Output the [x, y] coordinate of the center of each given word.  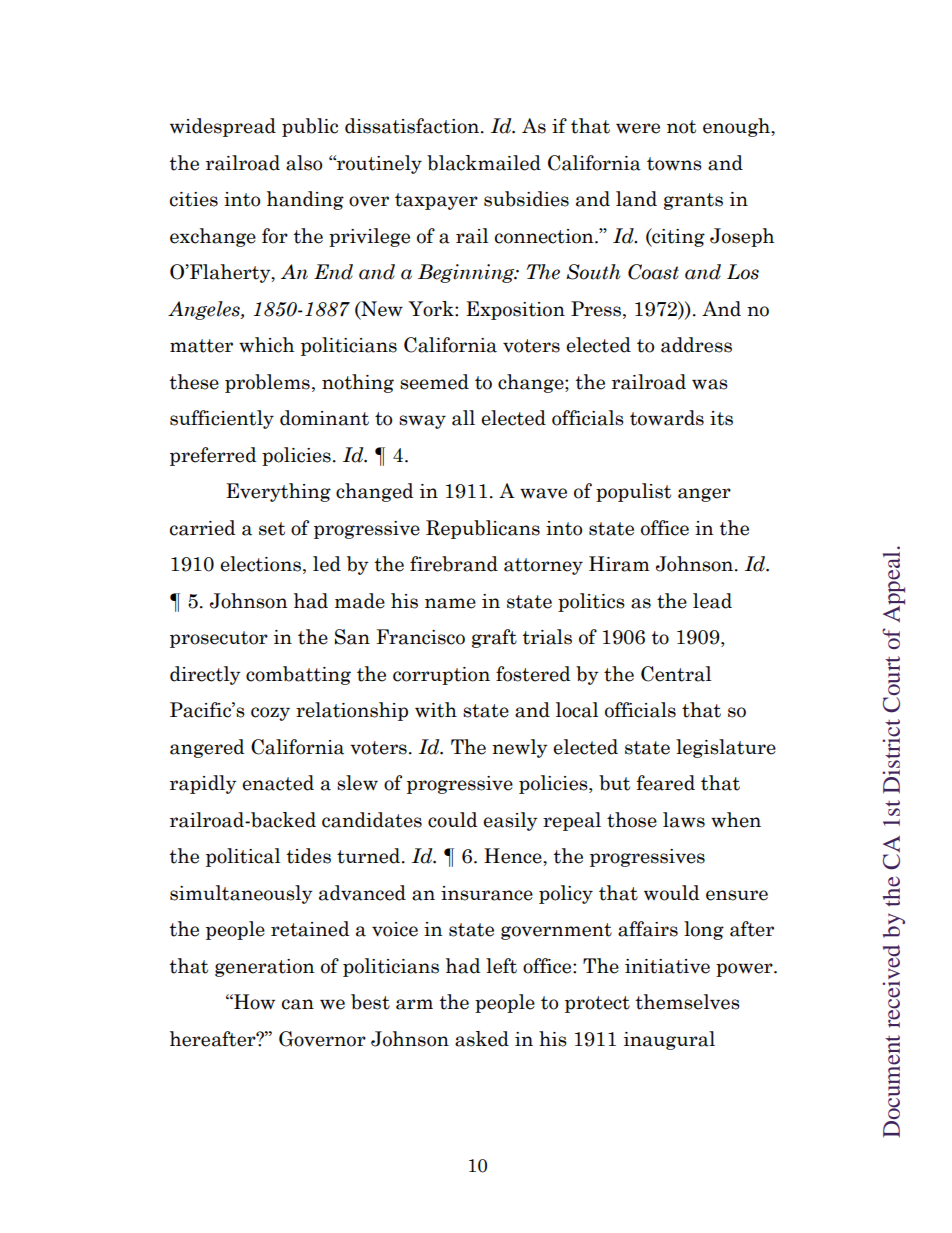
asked [482, 1039]
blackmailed [484, 163]
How [253, 1002]
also [304, 163]
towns [674, 164]
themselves [687, 1002]
